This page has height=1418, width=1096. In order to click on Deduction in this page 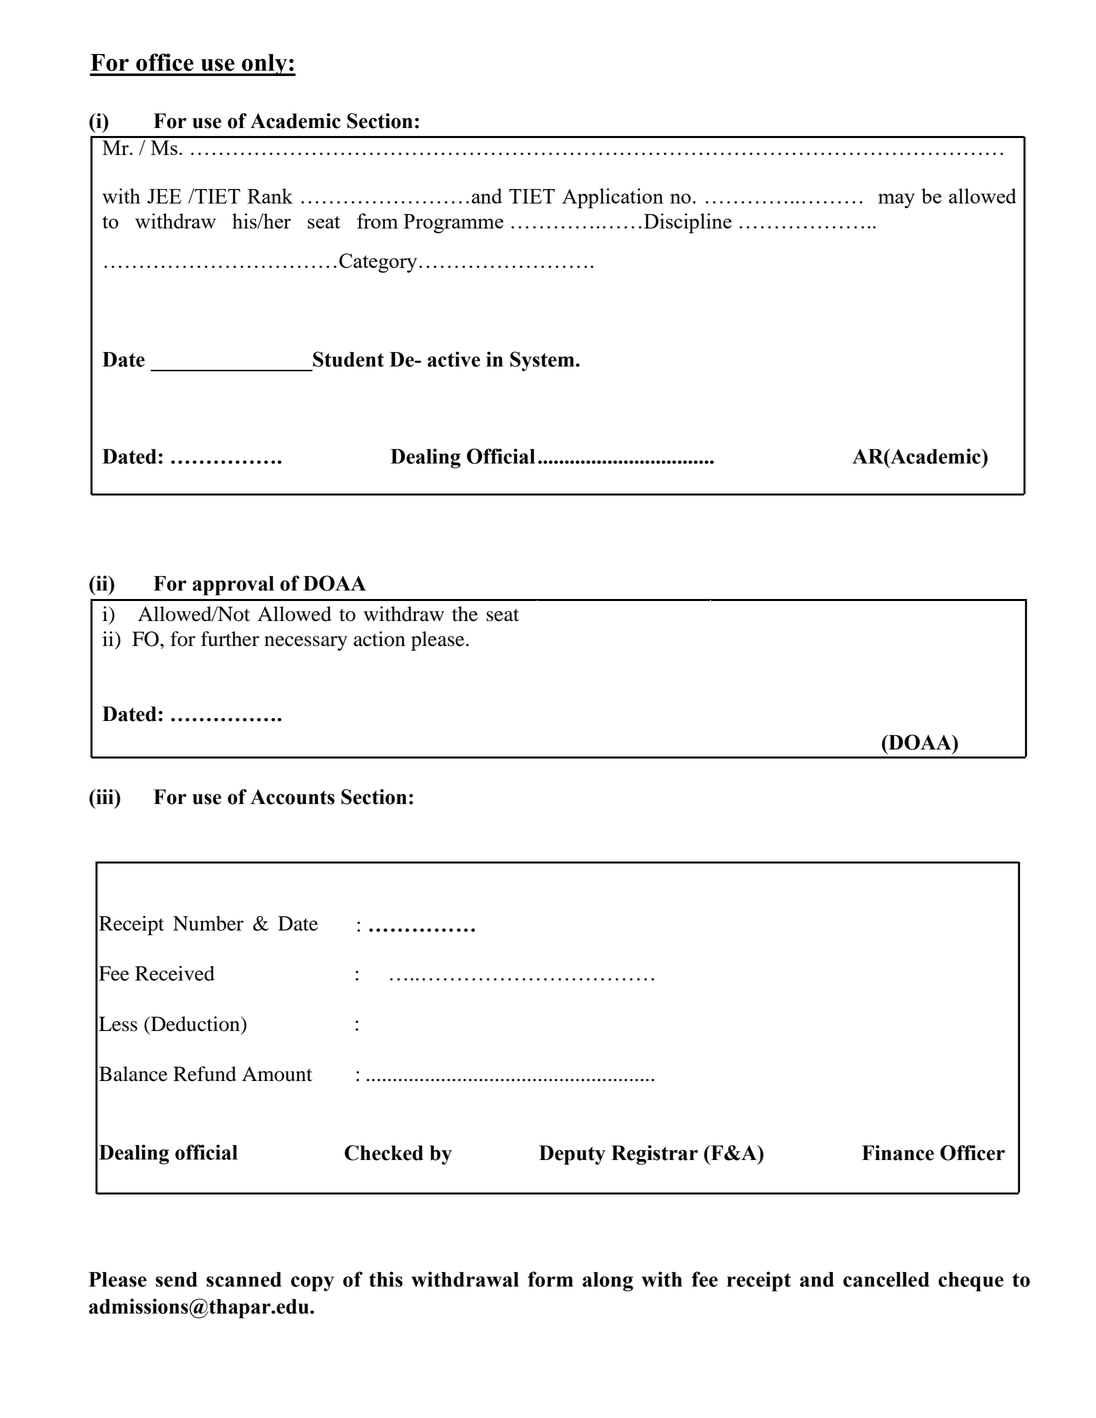, I will do `click(195, 1025)`.
